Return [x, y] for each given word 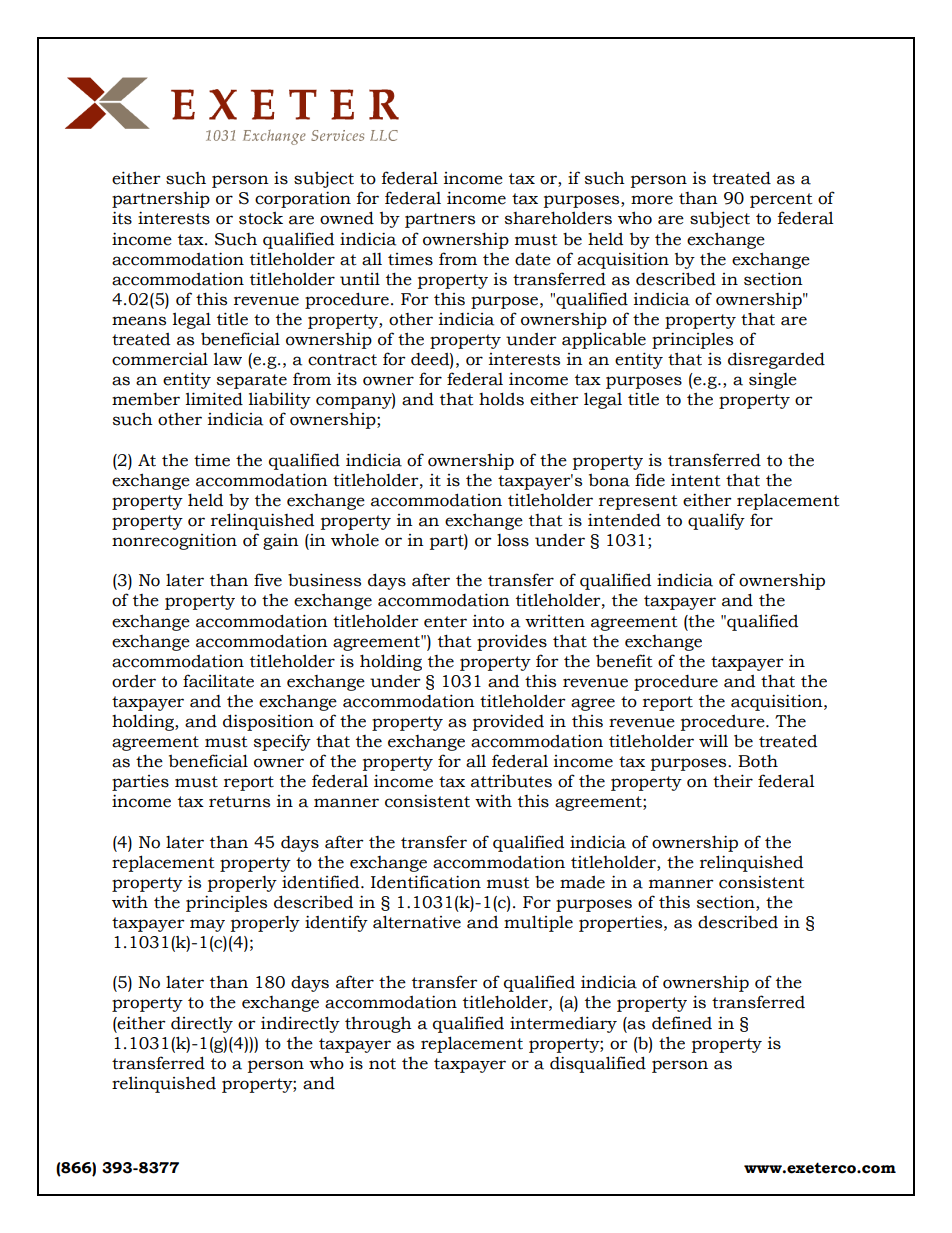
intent [696, 480]
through [378, 1024]
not [382, 1064]
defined [682, 1023]
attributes [511, 781]
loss [513, 540]
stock [261, 218]
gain [281, 542]
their [733, 781]
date [533, 259]
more [652, 200]
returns [239, 802]
